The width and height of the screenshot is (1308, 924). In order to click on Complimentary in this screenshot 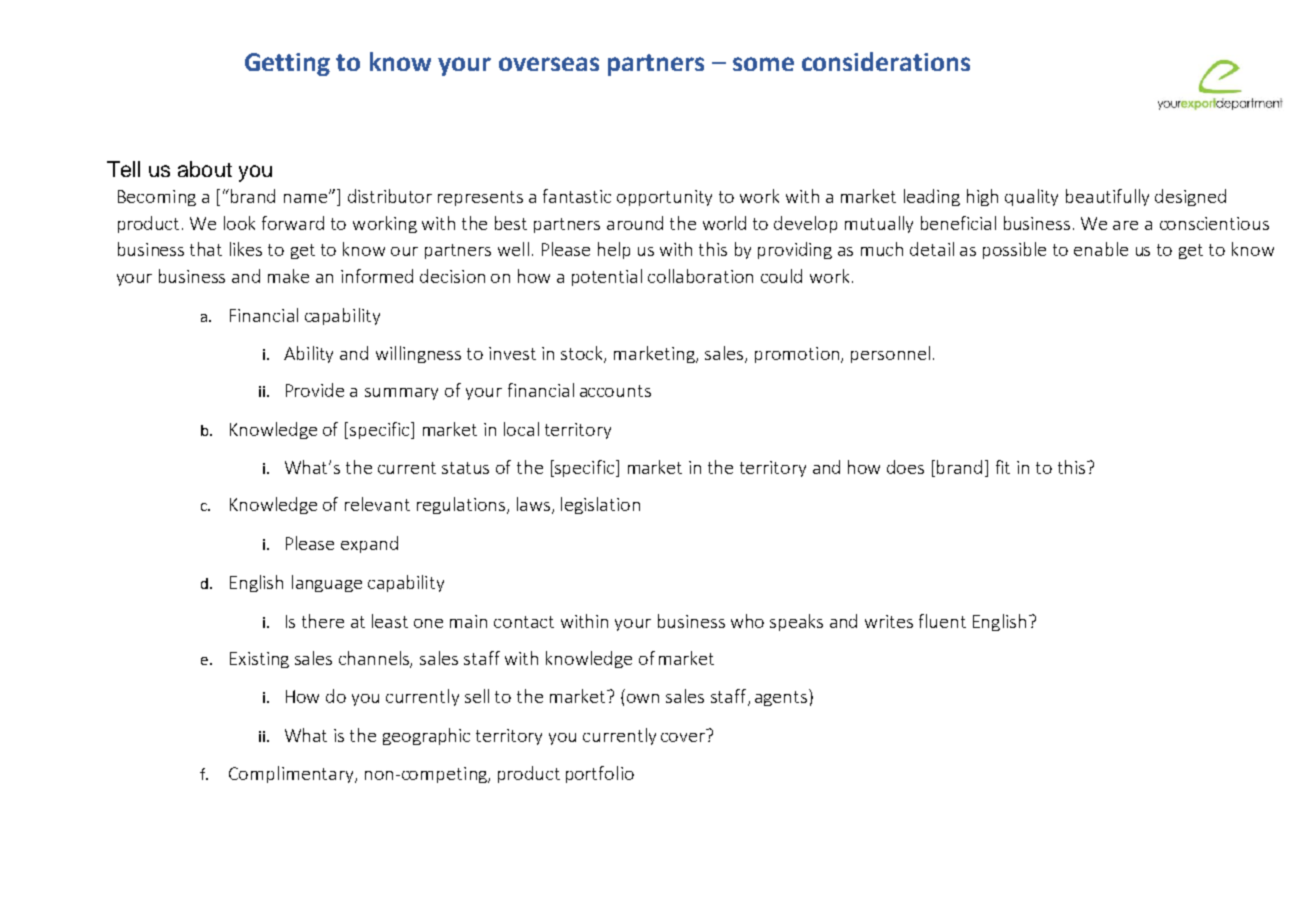, I will do `click(292, 774)`.
